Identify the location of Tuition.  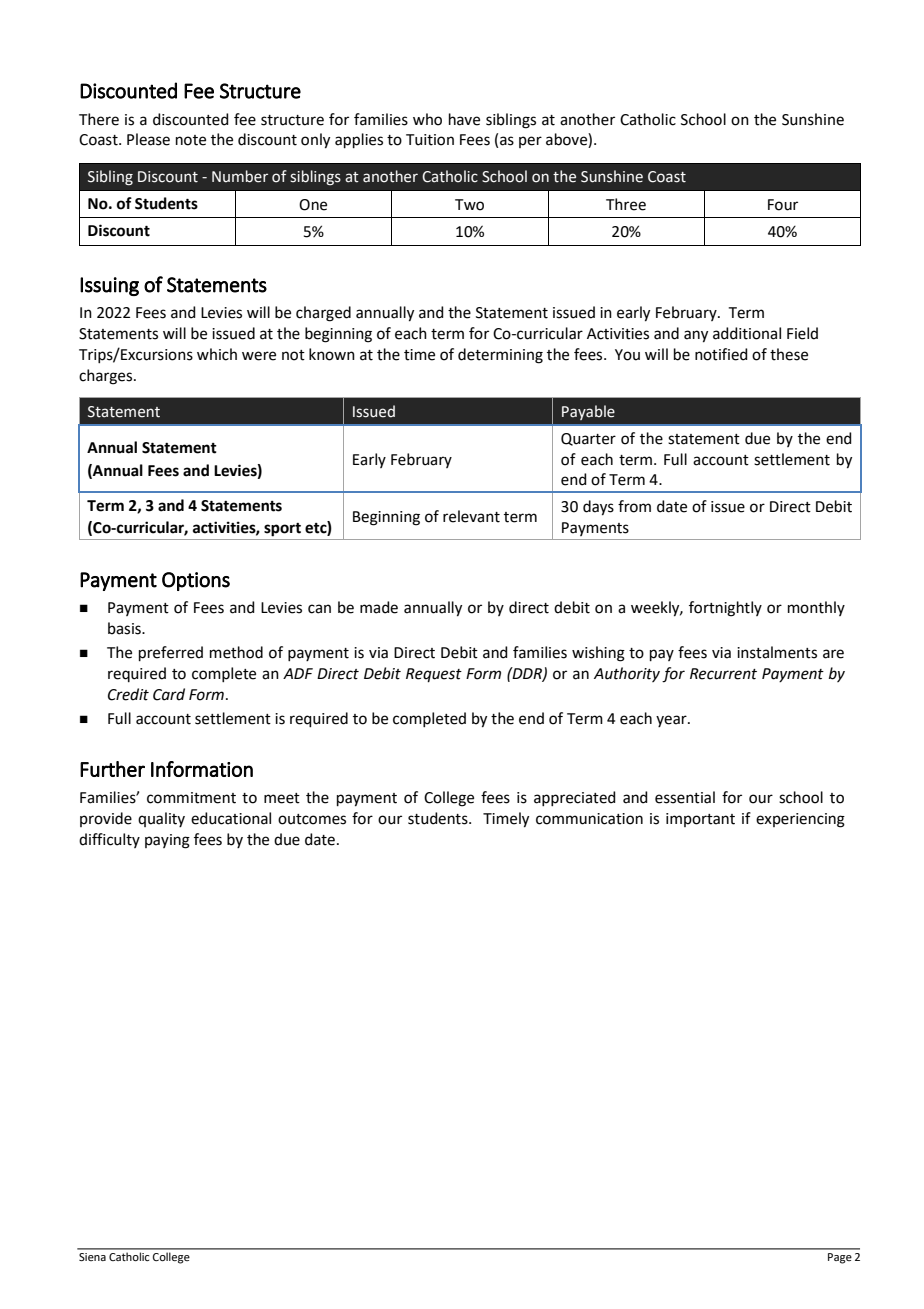
(430, 140).
